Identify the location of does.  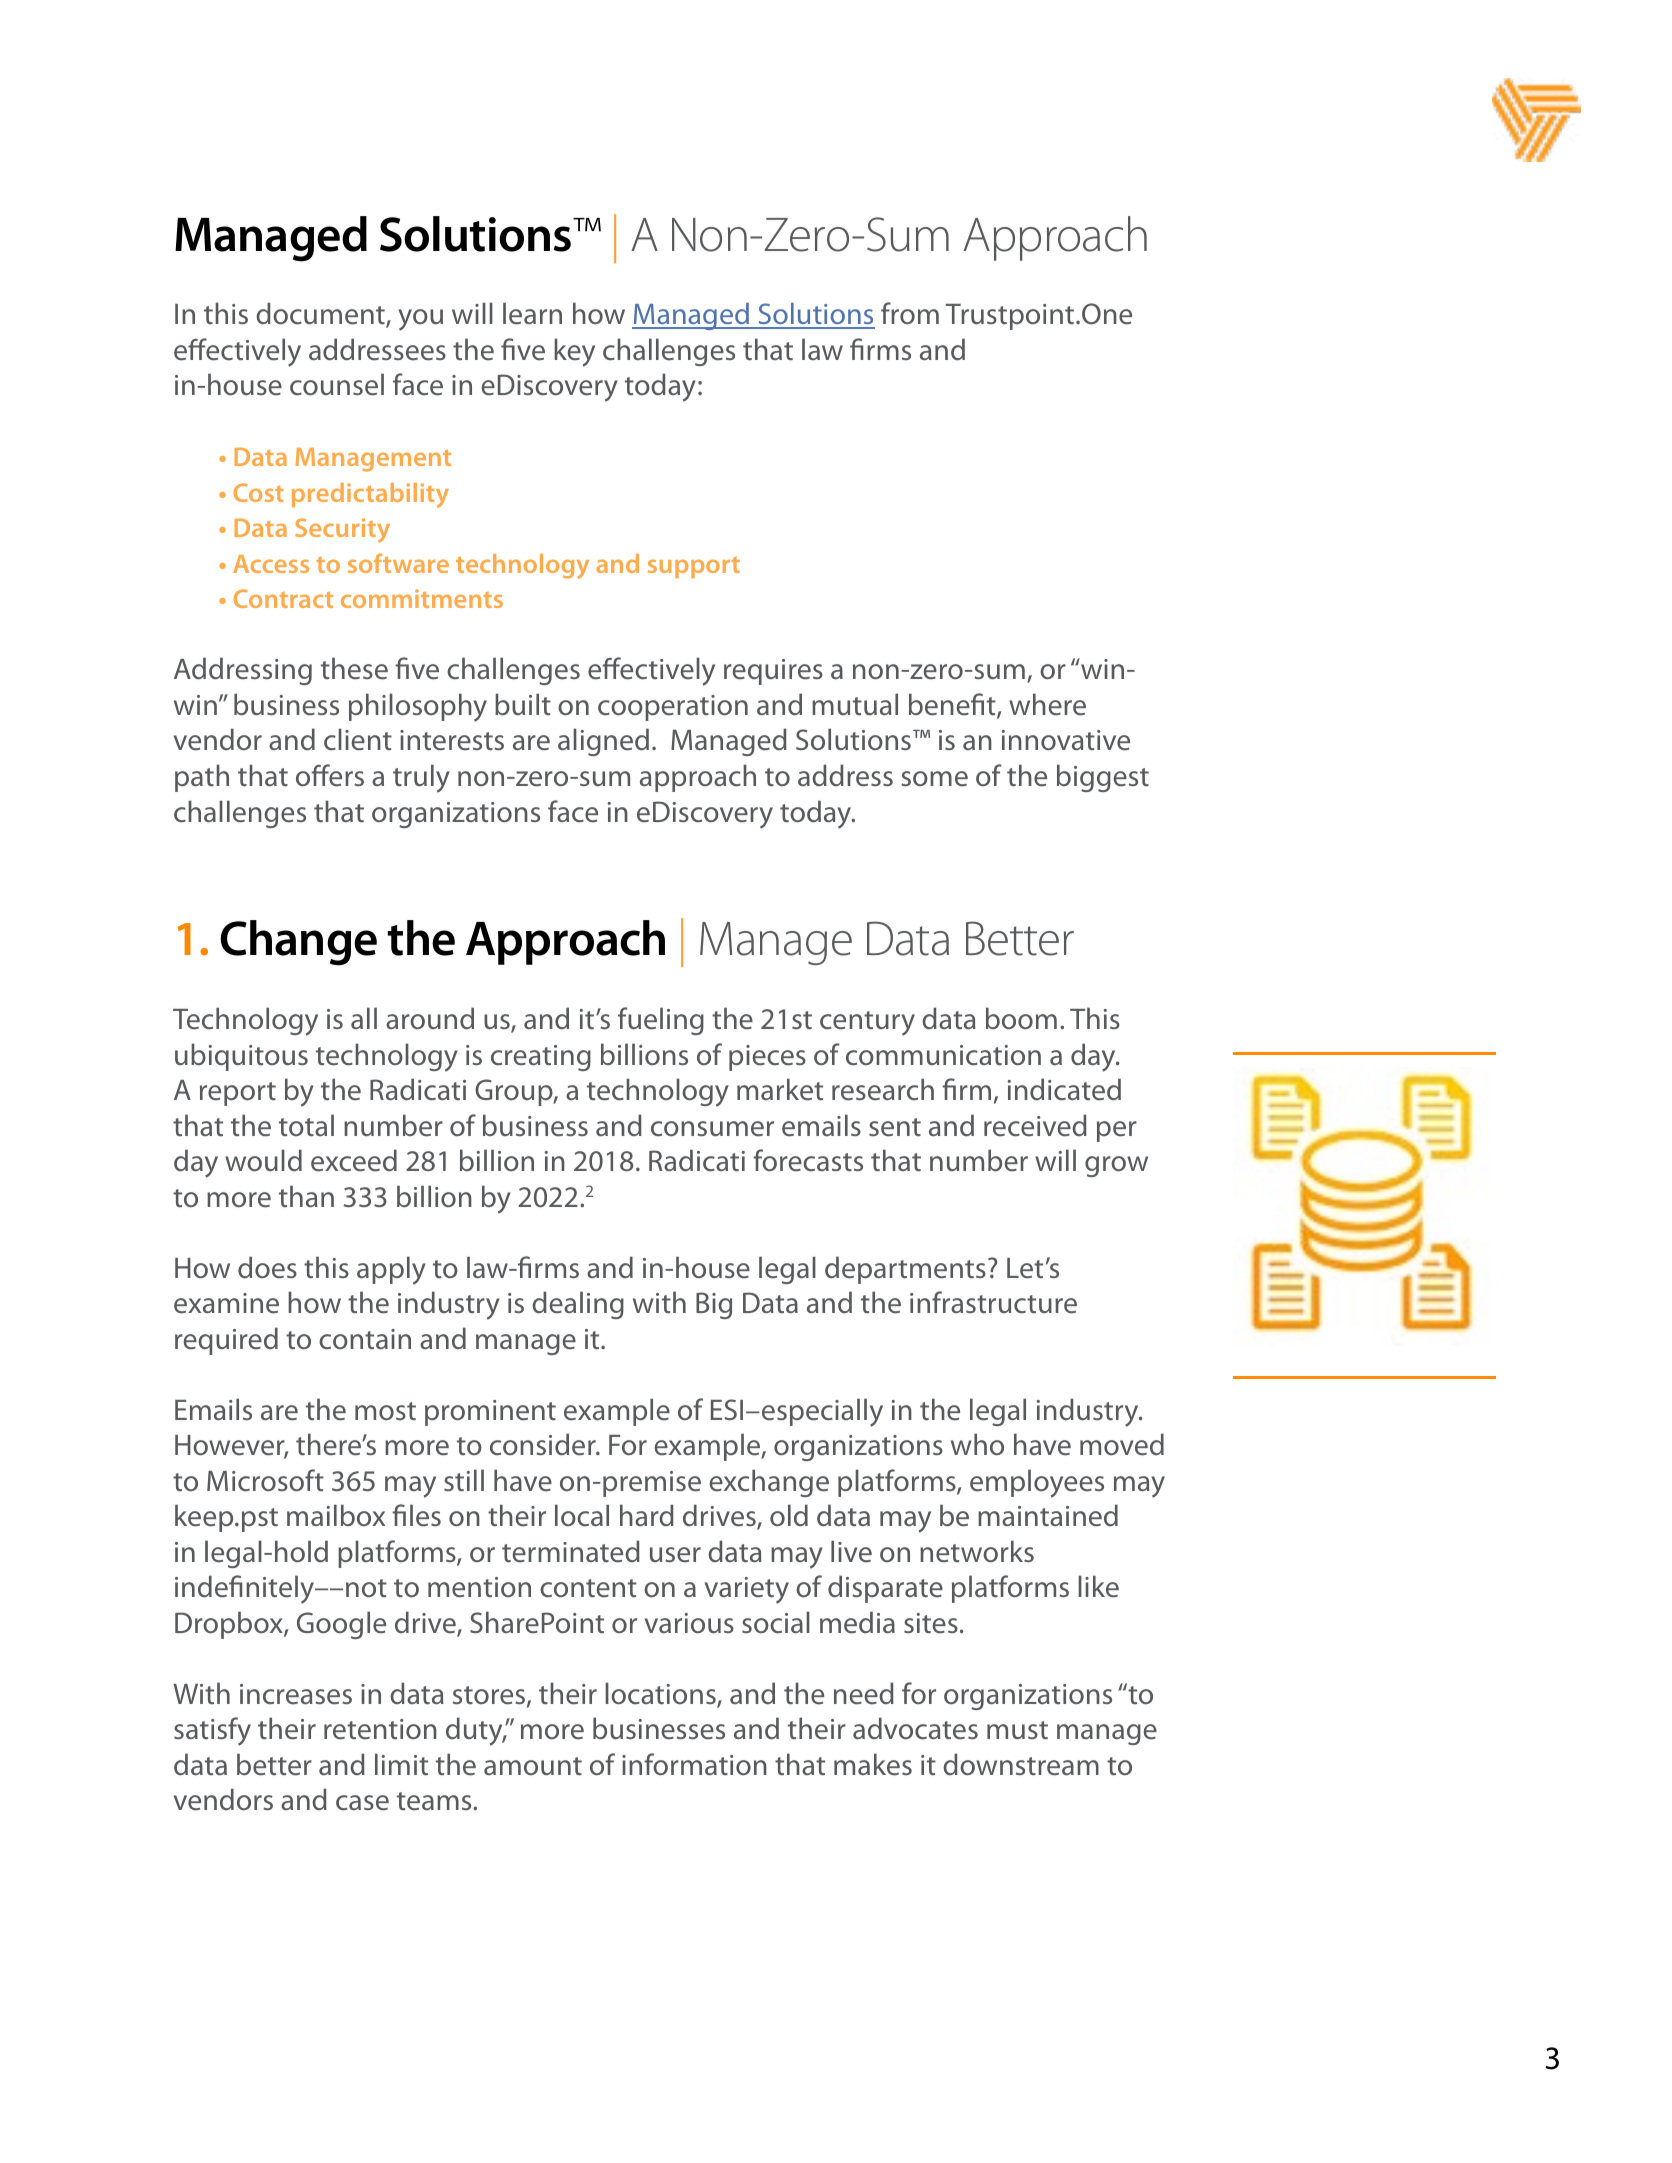
(267, 1267).
